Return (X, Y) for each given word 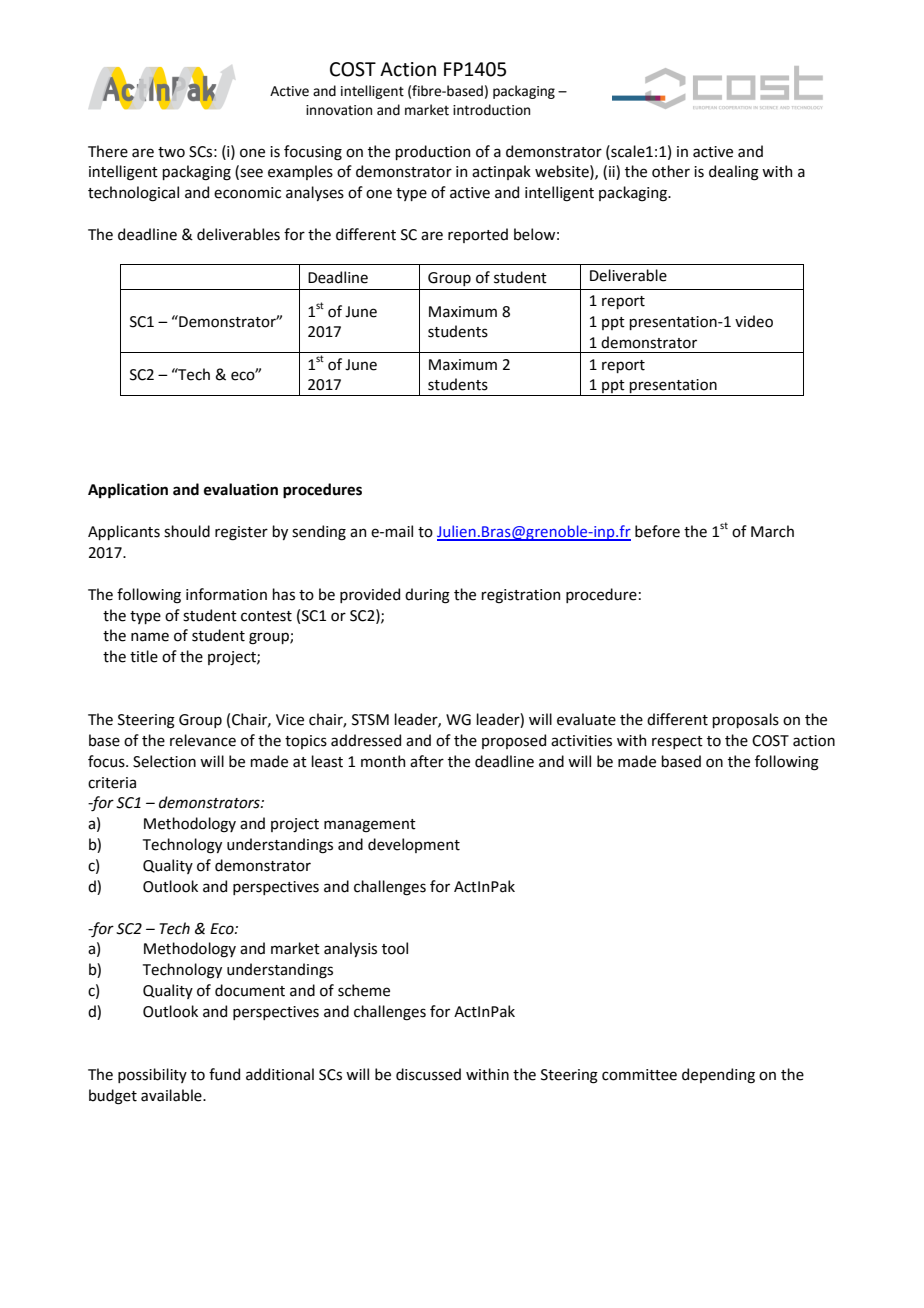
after (427, 761)
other (671, 171)
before (657, 531)
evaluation (241, 489)
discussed (428, 1074)
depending (718, 1076)
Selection (164, 761)
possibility (152, 1075)
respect (677, 742)
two (171, 152)
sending (319, 533)
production (432, 152)
